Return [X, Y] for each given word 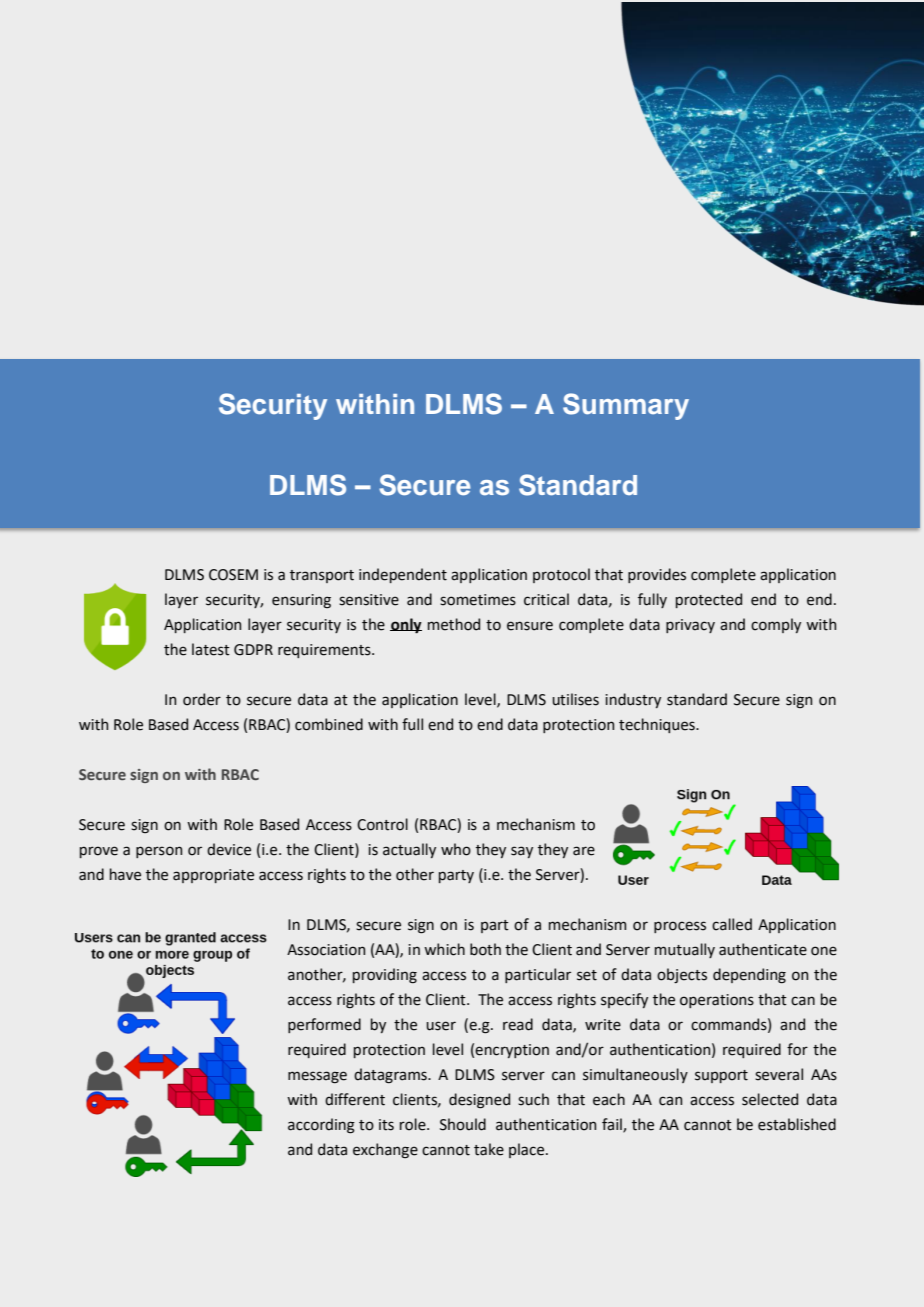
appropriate [213, 876]
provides [657, 575]
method [454, 624]
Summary [626, 406]
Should [463, 1124]
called [732, 924]
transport [322, 576]
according [321, 1126]
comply [776, 625]
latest [211, 649]
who [456, 849]
